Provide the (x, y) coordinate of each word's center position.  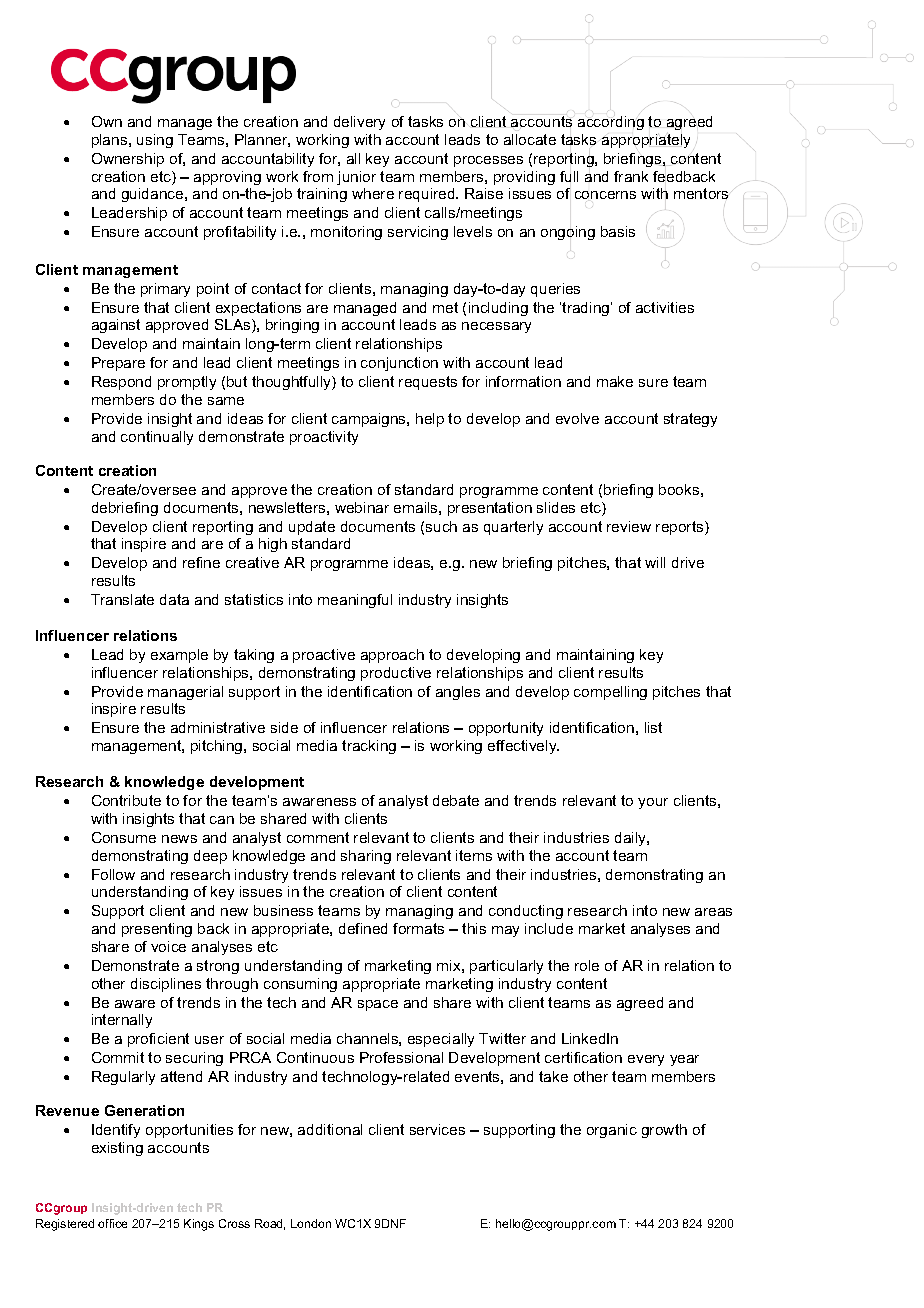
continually (157, 438)
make (615, 381)
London (311, 1223)
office (112, 1223)
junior (356, 178)
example (179, 656)
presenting (157, 930)
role (587, 965)
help (430, 420)
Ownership (128, 160)
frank (631, 176)
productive (396, 674)
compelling (610, 693)
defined (363, 928)
